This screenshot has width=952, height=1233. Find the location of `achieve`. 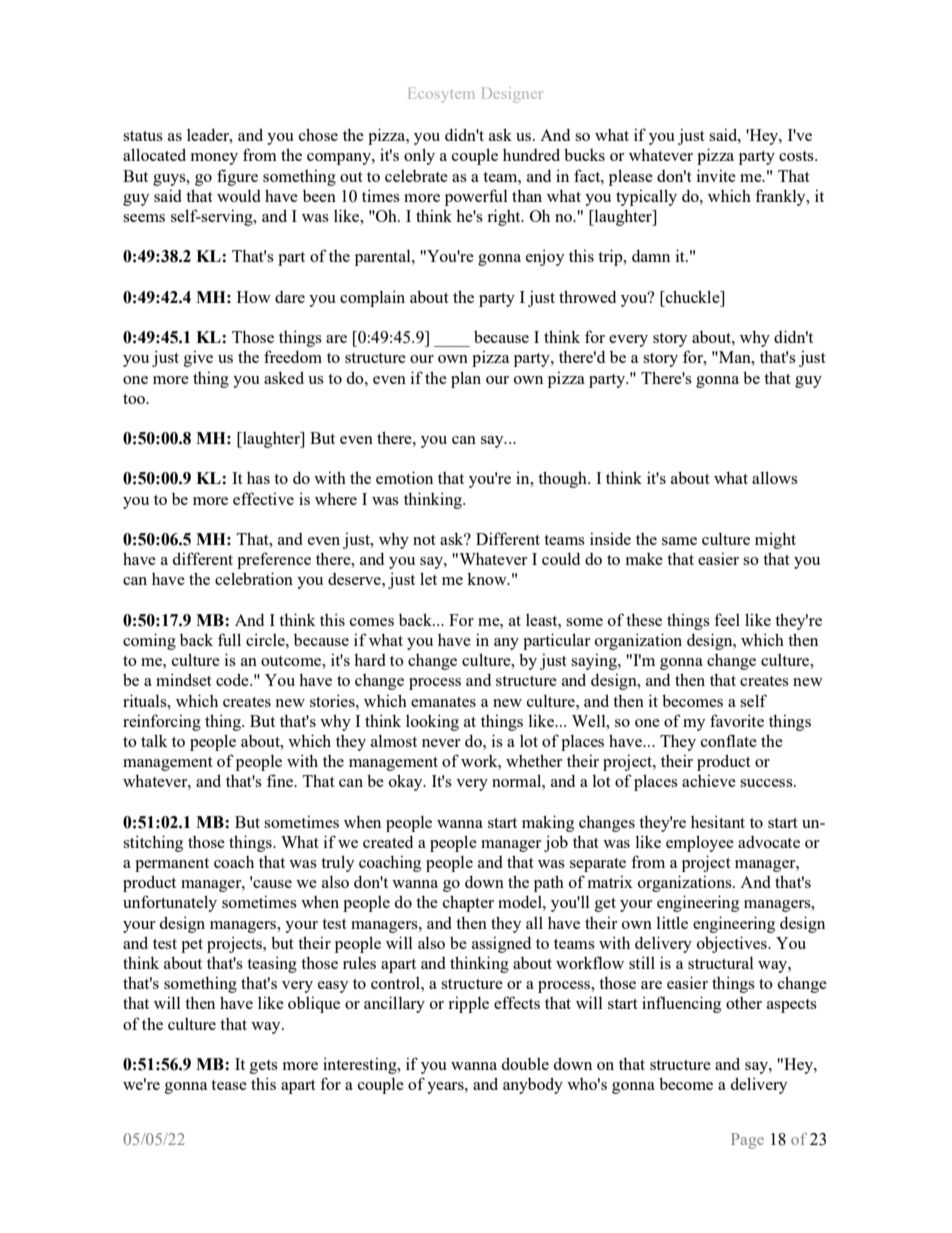

achieve is located at coordinates (709, 780).
